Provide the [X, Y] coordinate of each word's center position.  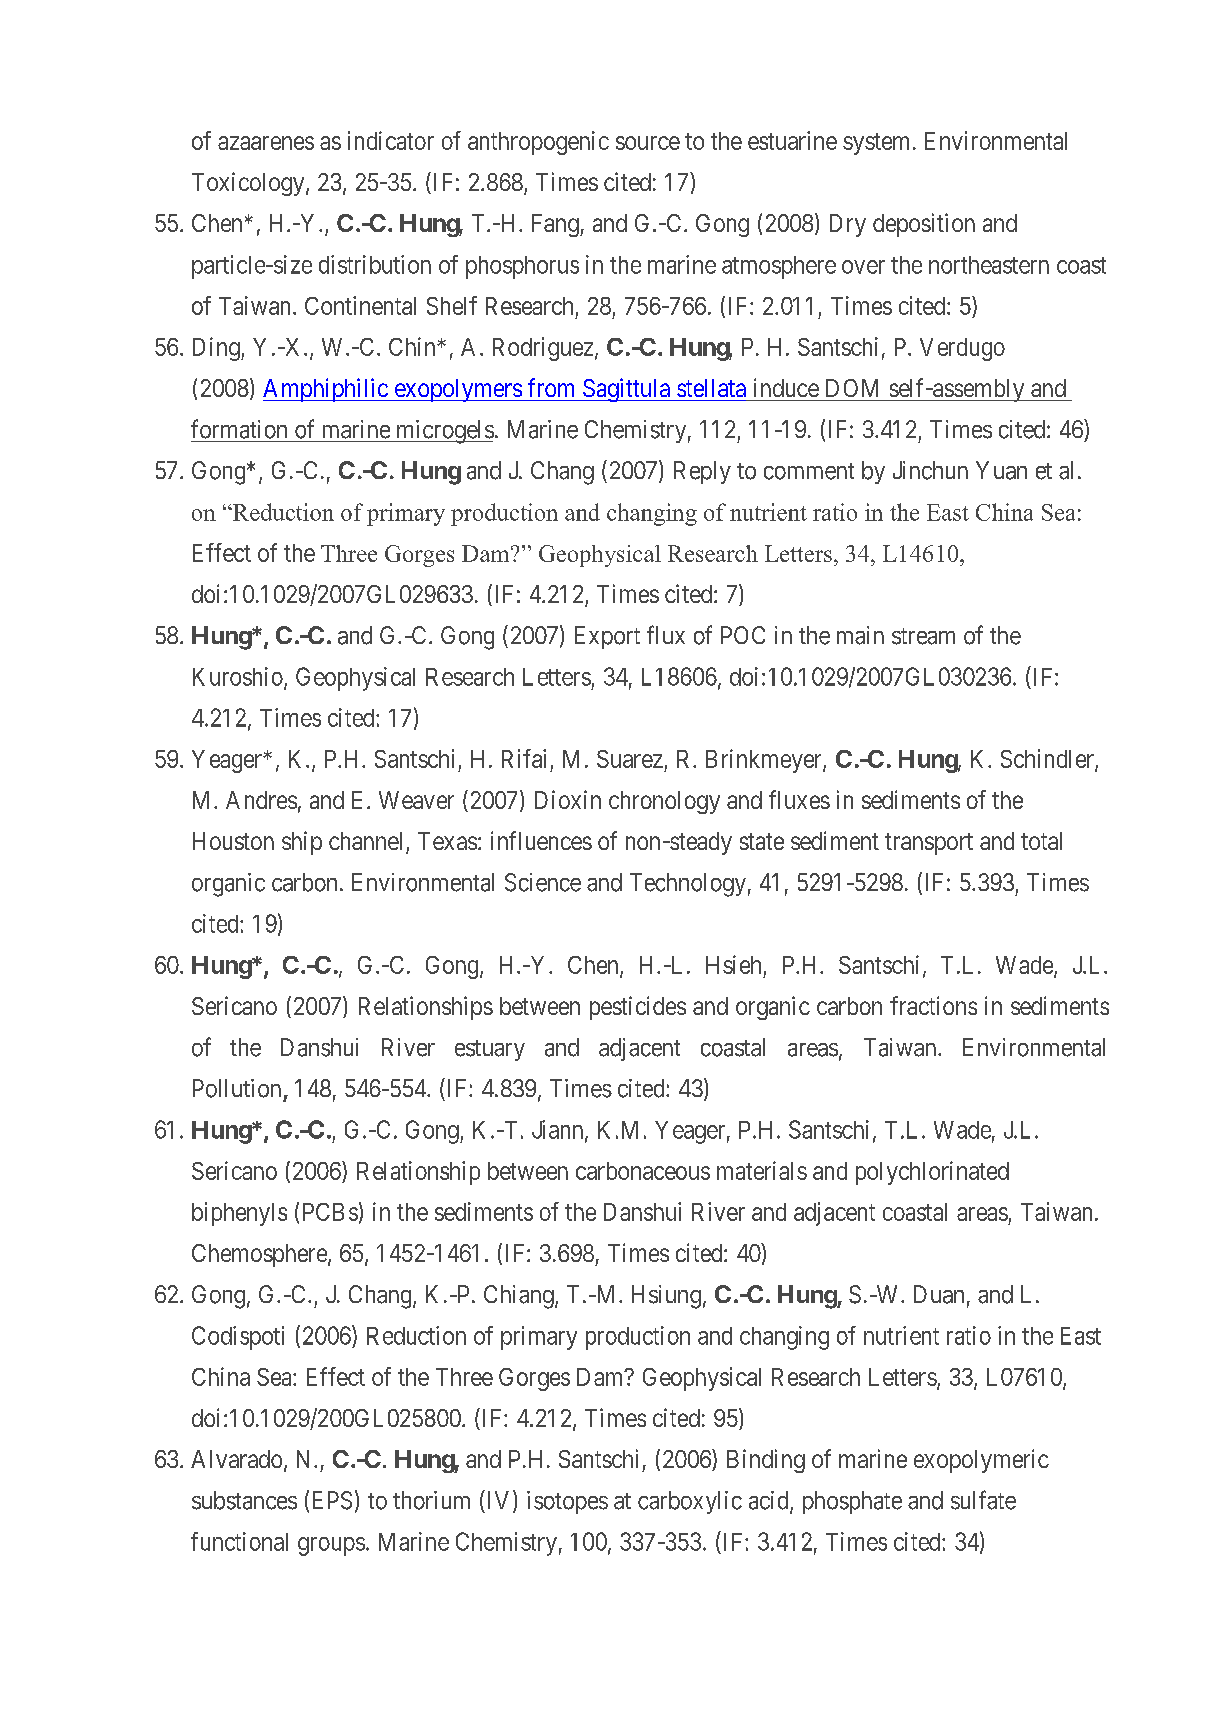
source [648, 143]
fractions [933, 1005]
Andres [261, 800]
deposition [924, 225]
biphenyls [239, 1214]
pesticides [638, 1008]
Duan [939, 1294]
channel [368, 842]
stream [923, 636]
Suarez [630, 759]
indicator [391, 140]
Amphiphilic [326, 390]
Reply [702, 472]
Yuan [1001, 470]
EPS [332, 1500]
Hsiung [666, 1297]
